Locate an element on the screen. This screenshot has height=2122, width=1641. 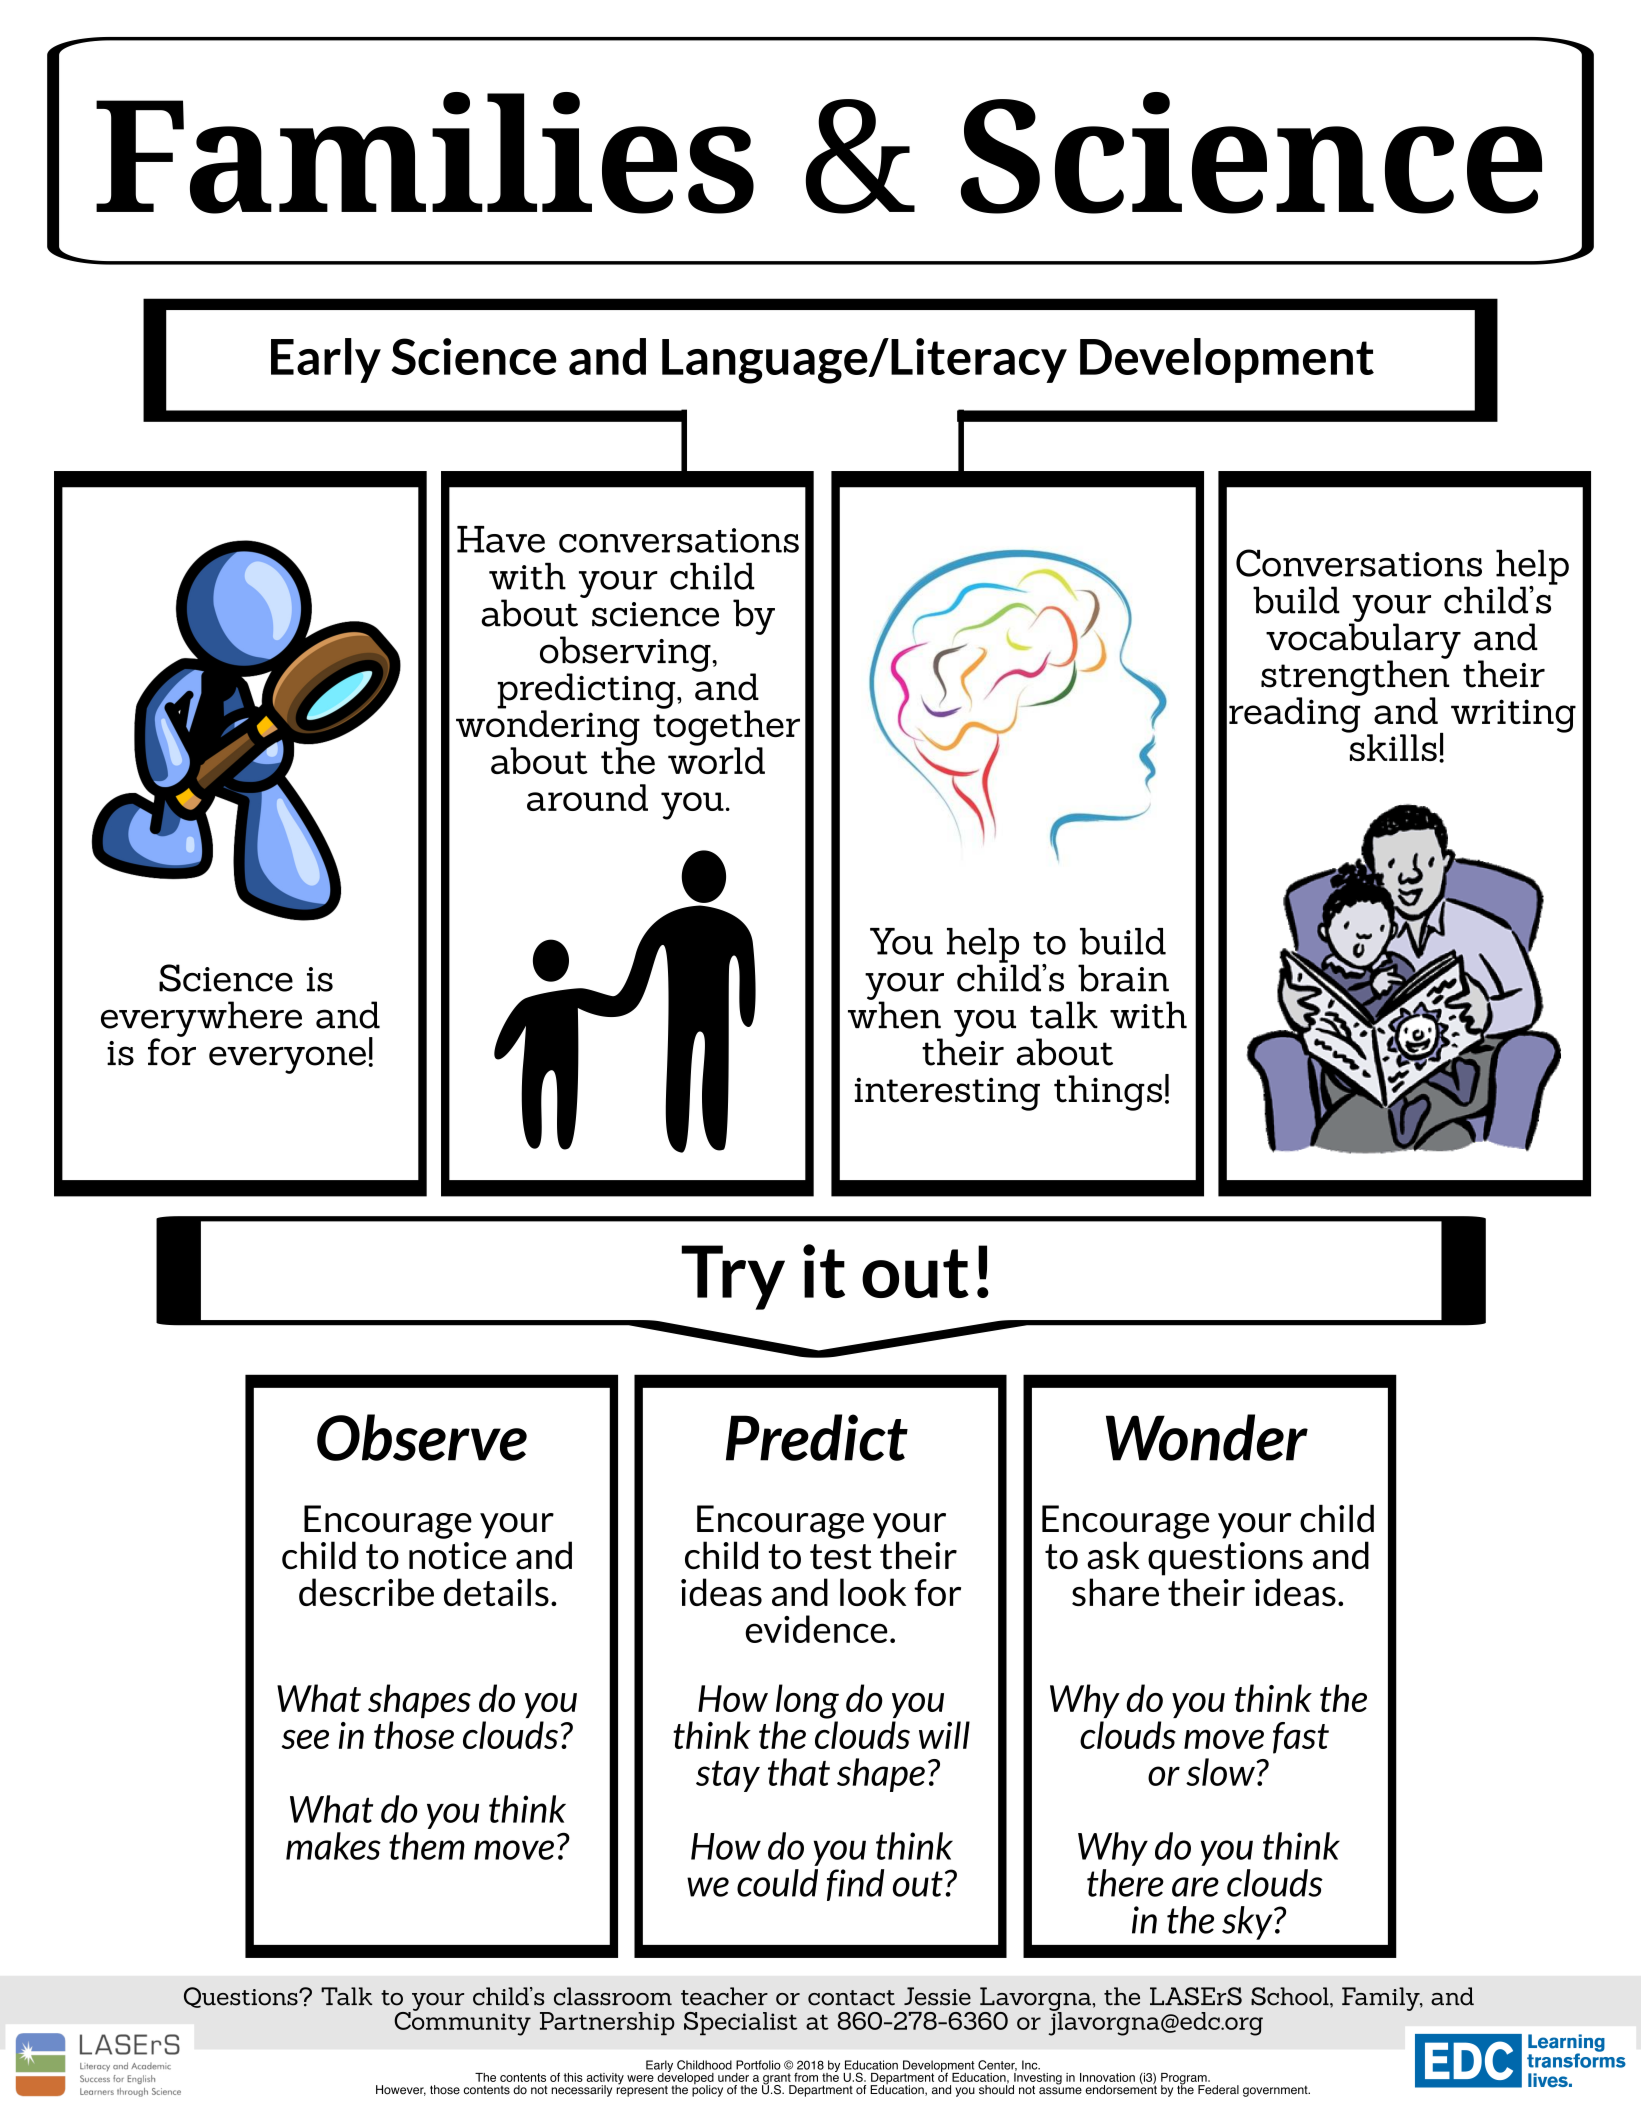
everyone is located at coordinates (287, 1060).
